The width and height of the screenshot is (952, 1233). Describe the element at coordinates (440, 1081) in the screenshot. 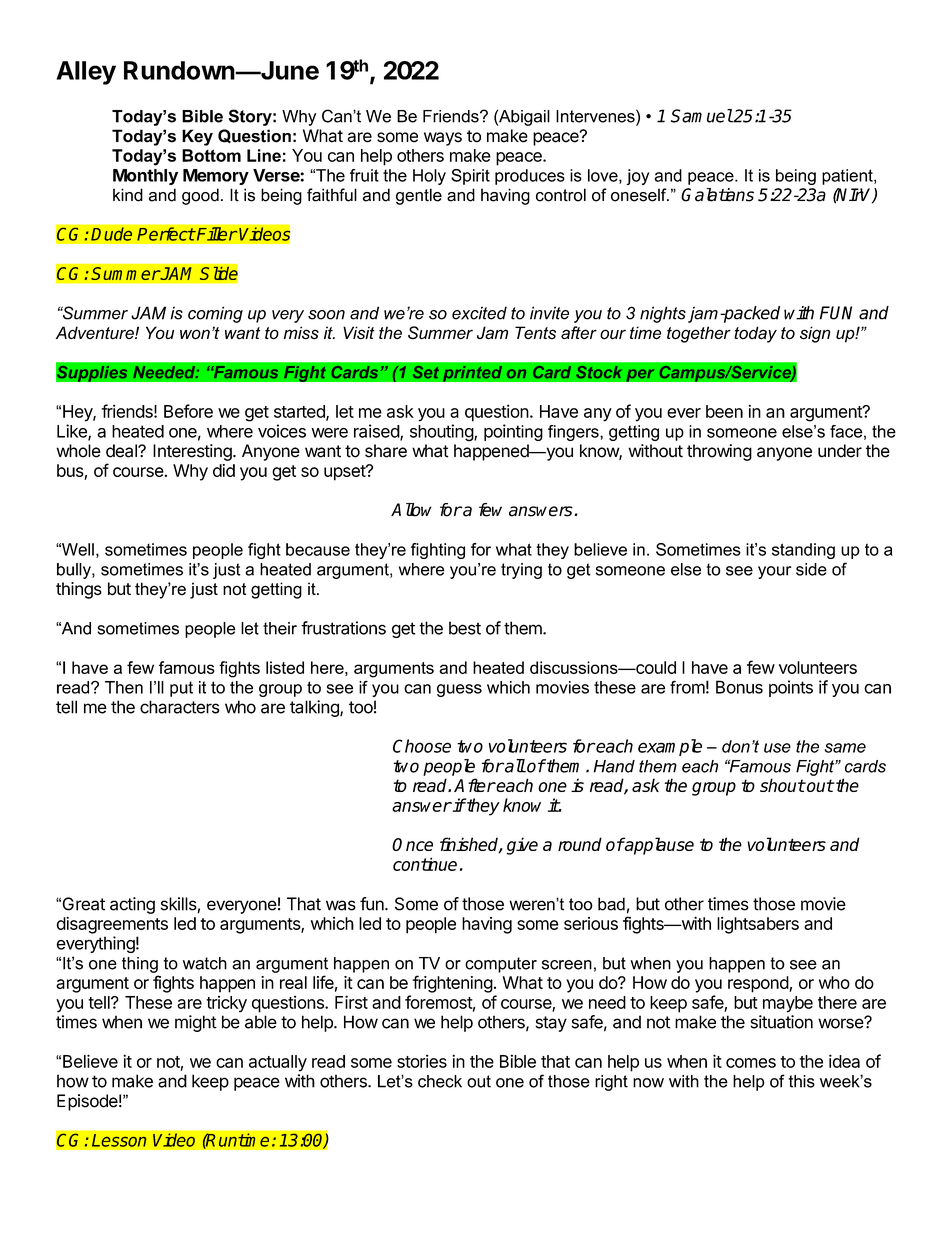

I see `check` at that location.
